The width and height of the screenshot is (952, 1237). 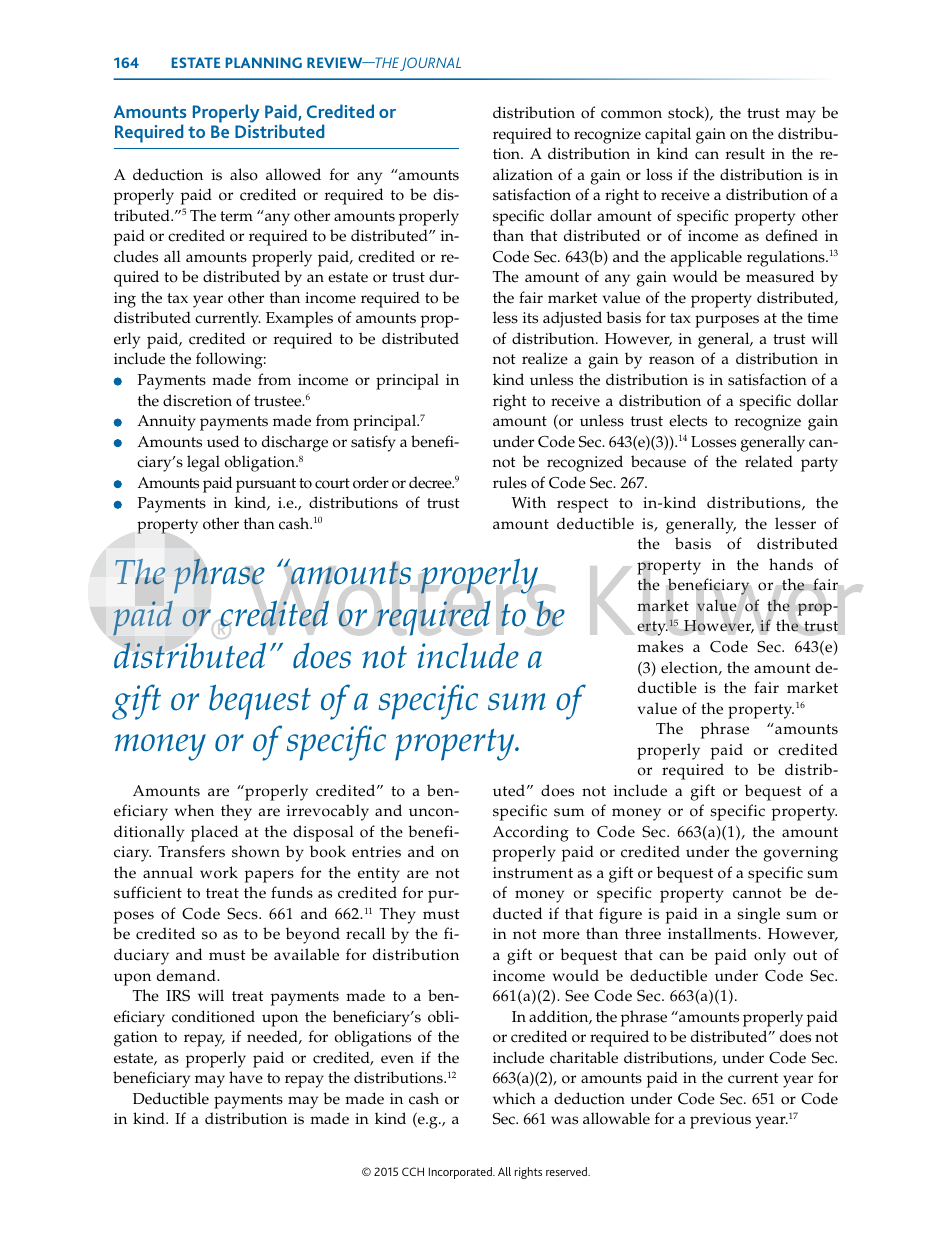 I want to click on hands, so click(x=791, y=564).
